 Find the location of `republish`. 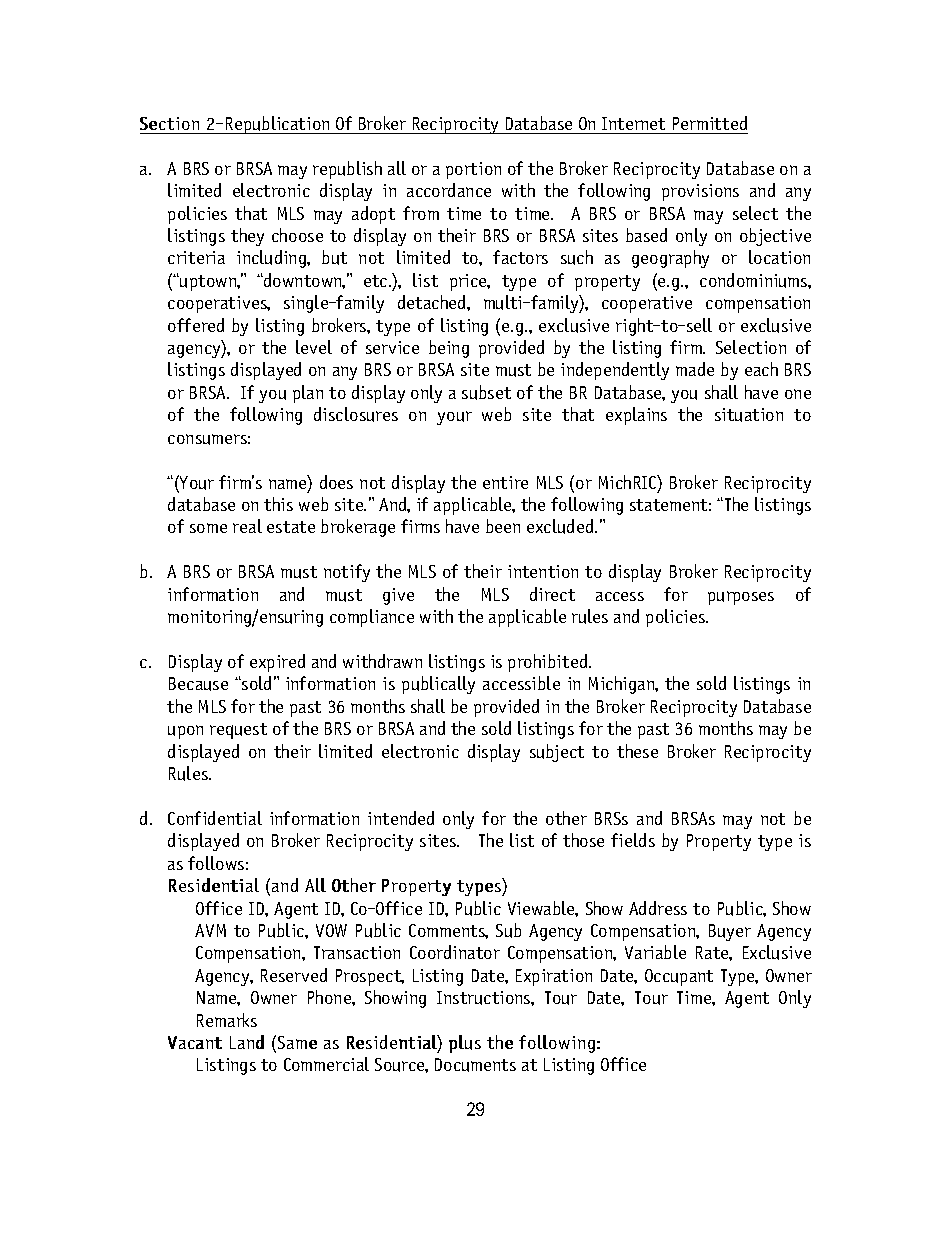

republish is located at coordinates (347, 170).
